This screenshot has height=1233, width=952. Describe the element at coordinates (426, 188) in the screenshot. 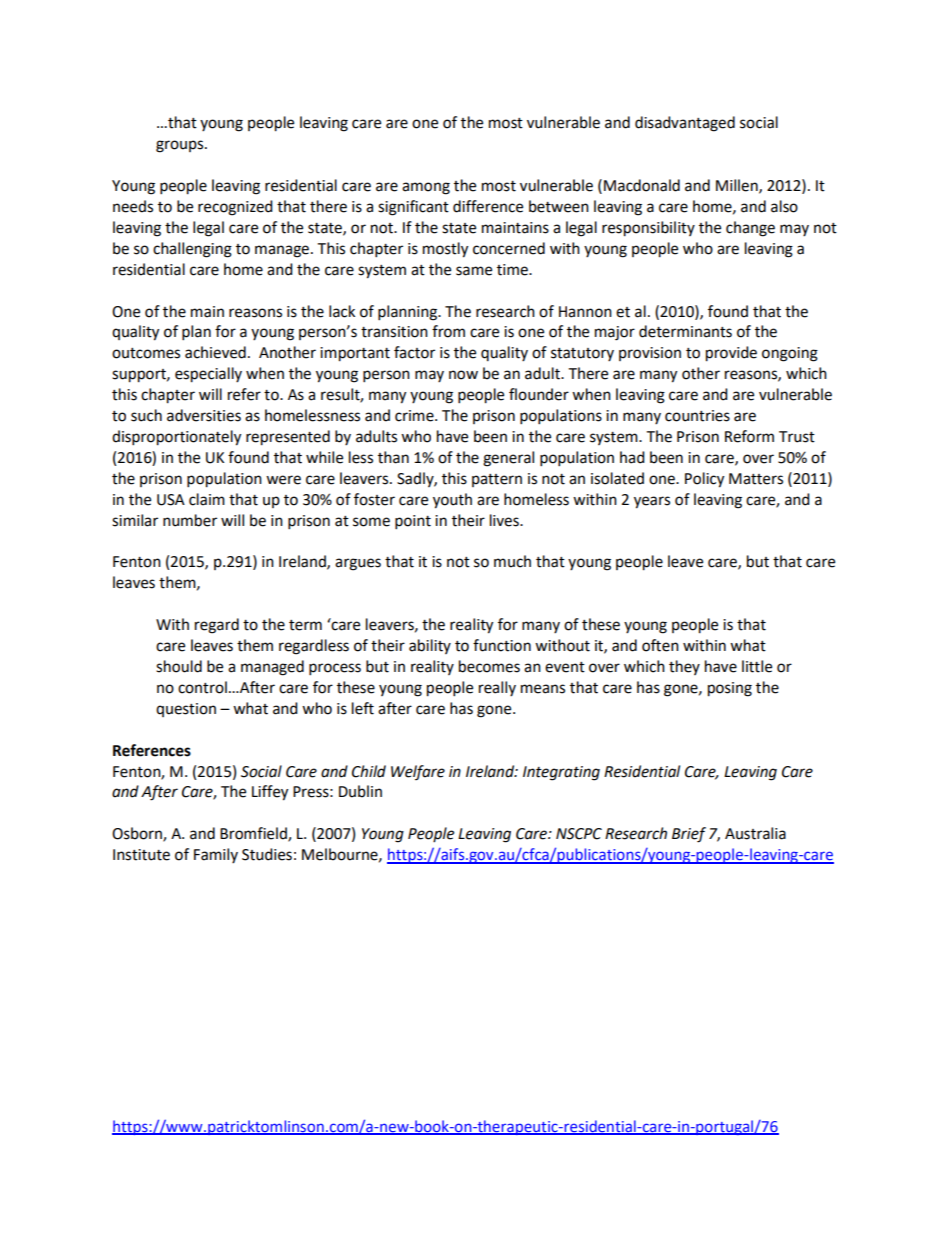

I see `among` at that location.
